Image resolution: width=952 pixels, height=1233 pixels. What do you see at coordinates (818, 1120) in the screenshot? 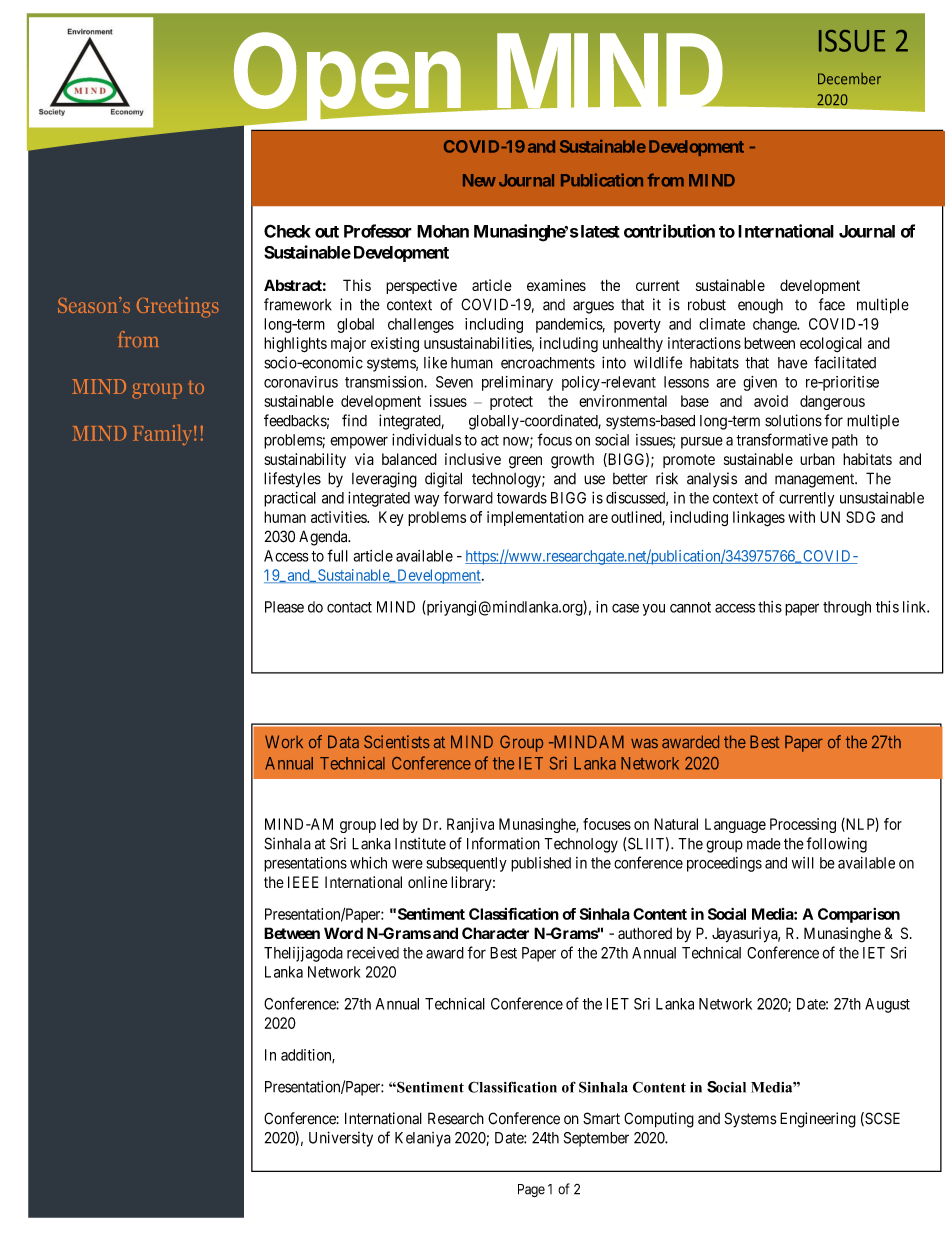
I see `Engineering` at bounding box center [818, 1120].
